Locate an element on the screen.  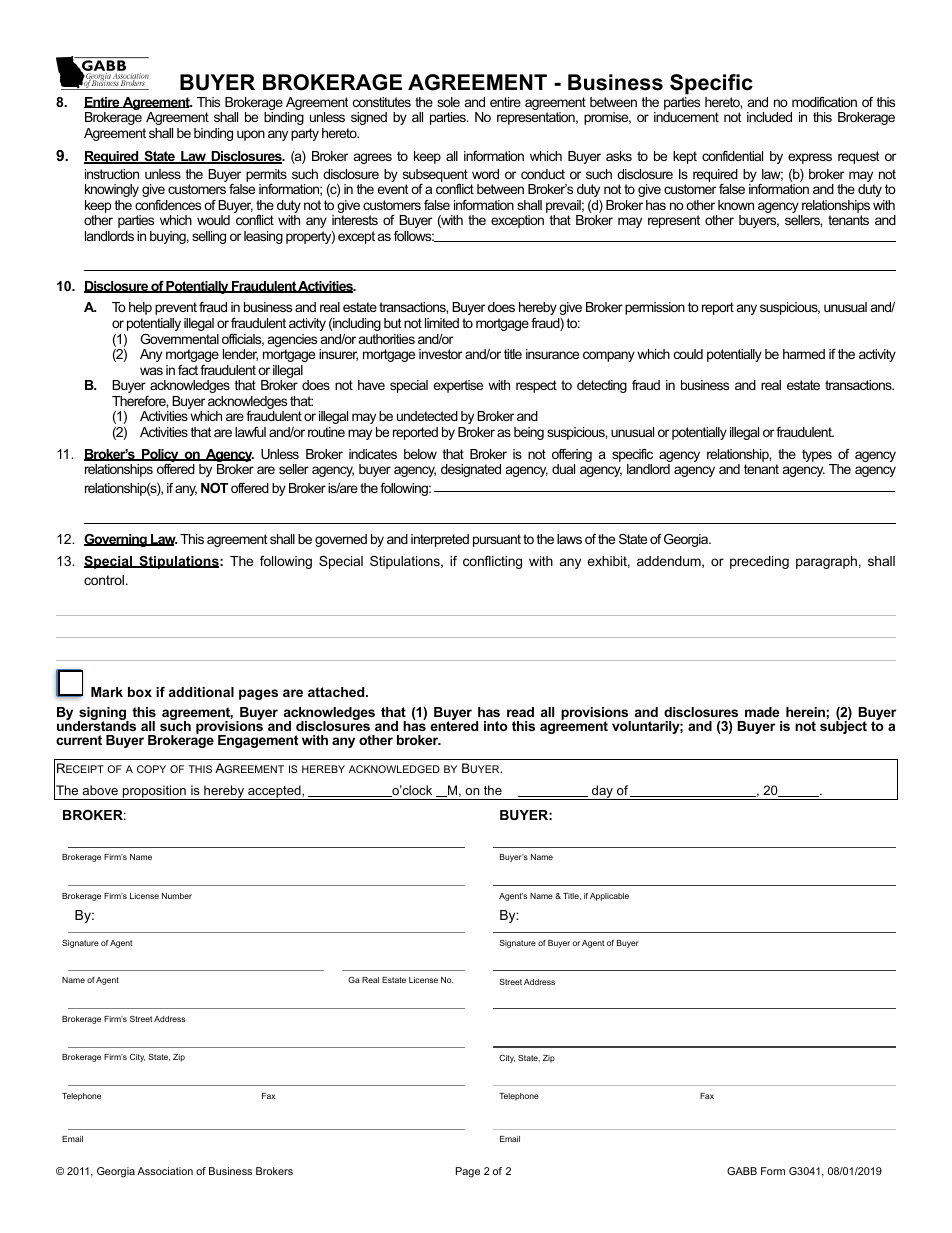
read is located at coordinates (520, 712).
